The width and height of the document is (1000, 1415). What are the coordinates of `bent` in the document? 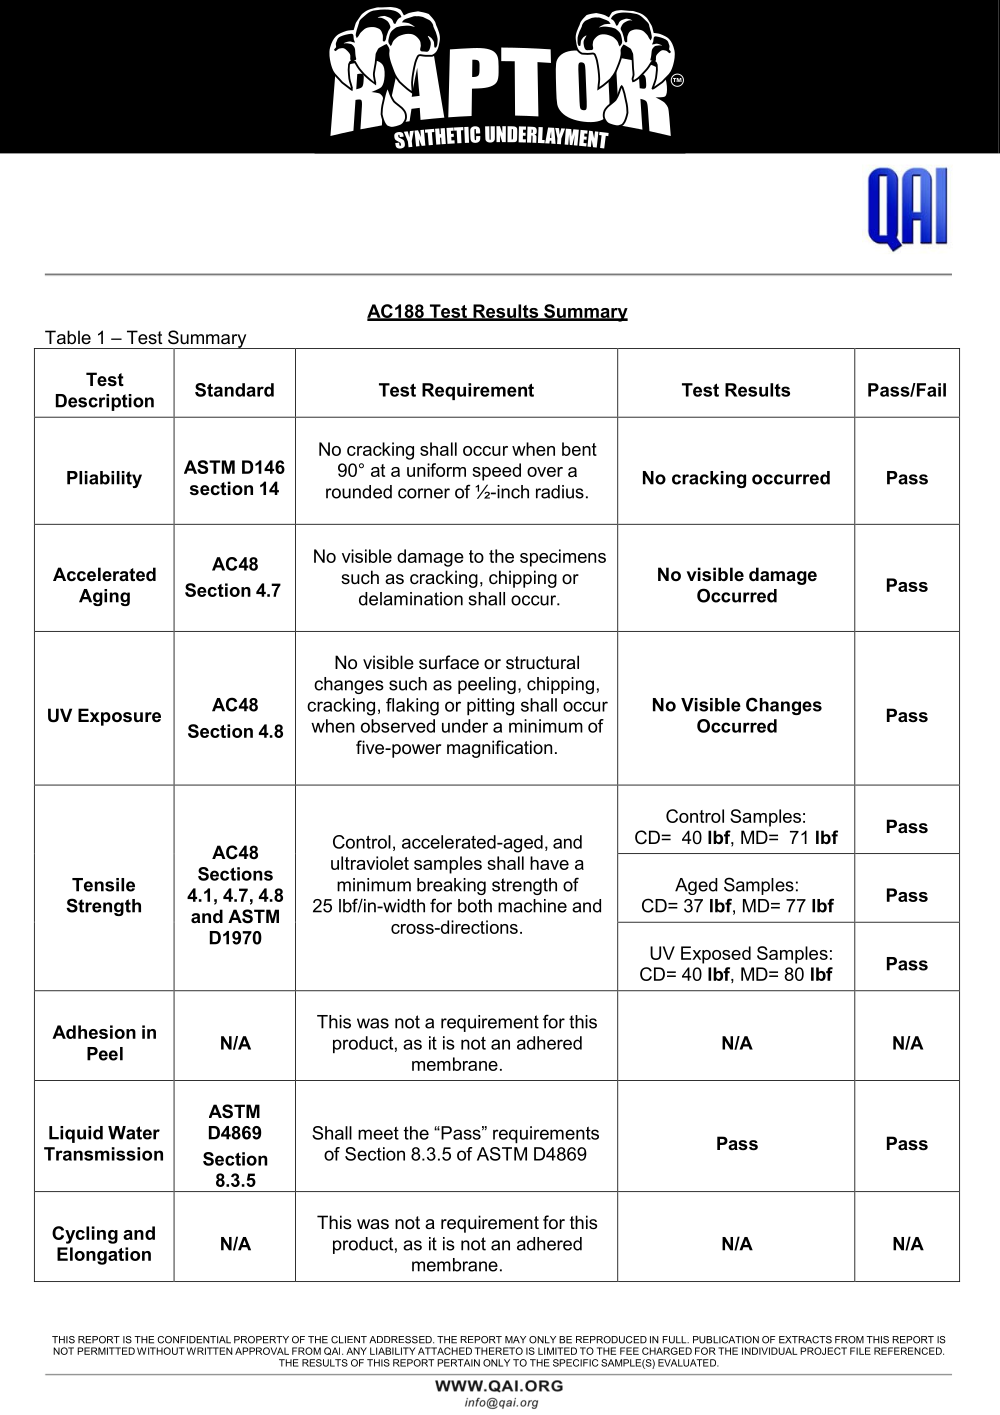 It's located at (579, 449).
